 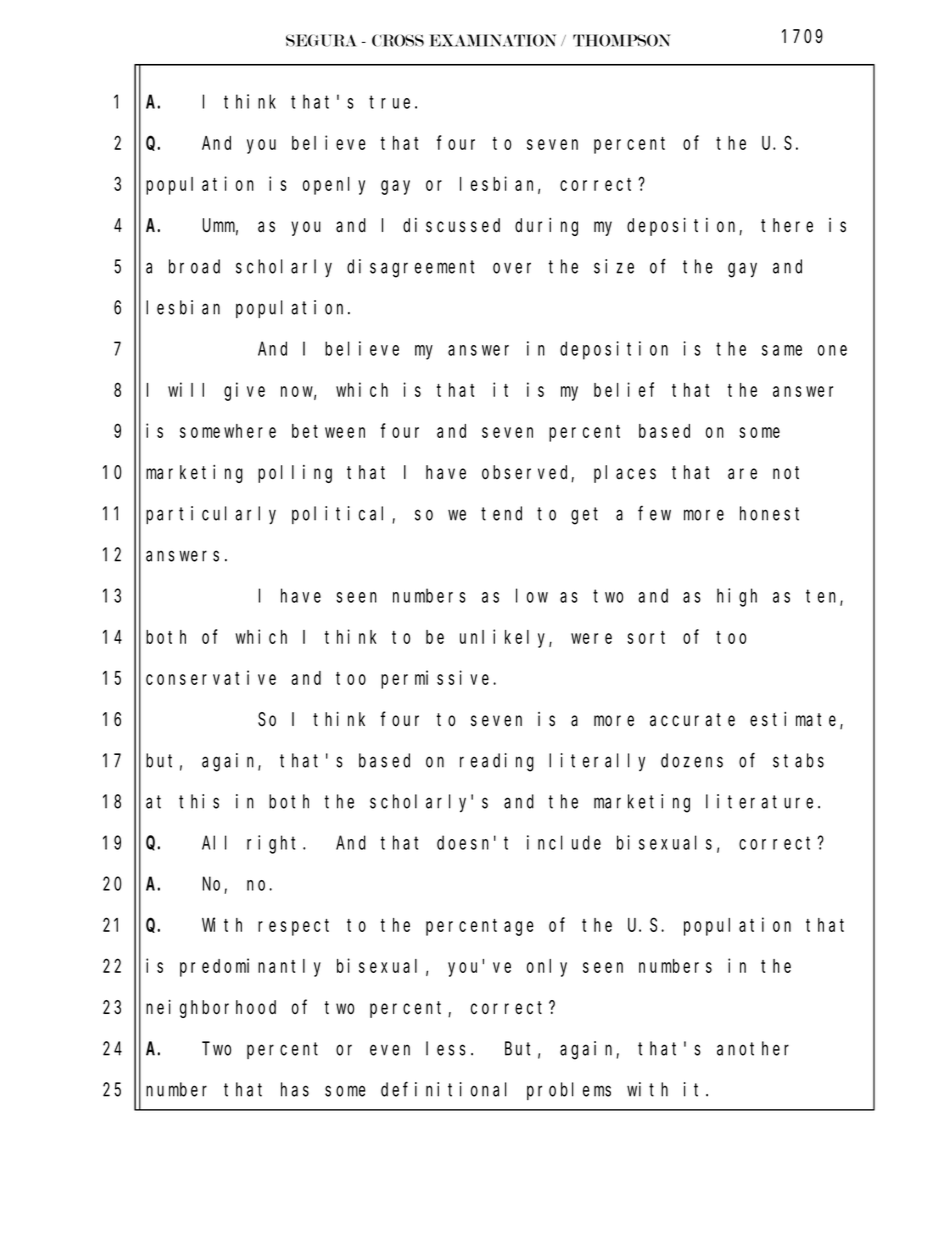 What do you see at coordinates (211, 677) in the screenshot?
I see `conservative` at bounding box center [211, 677].
